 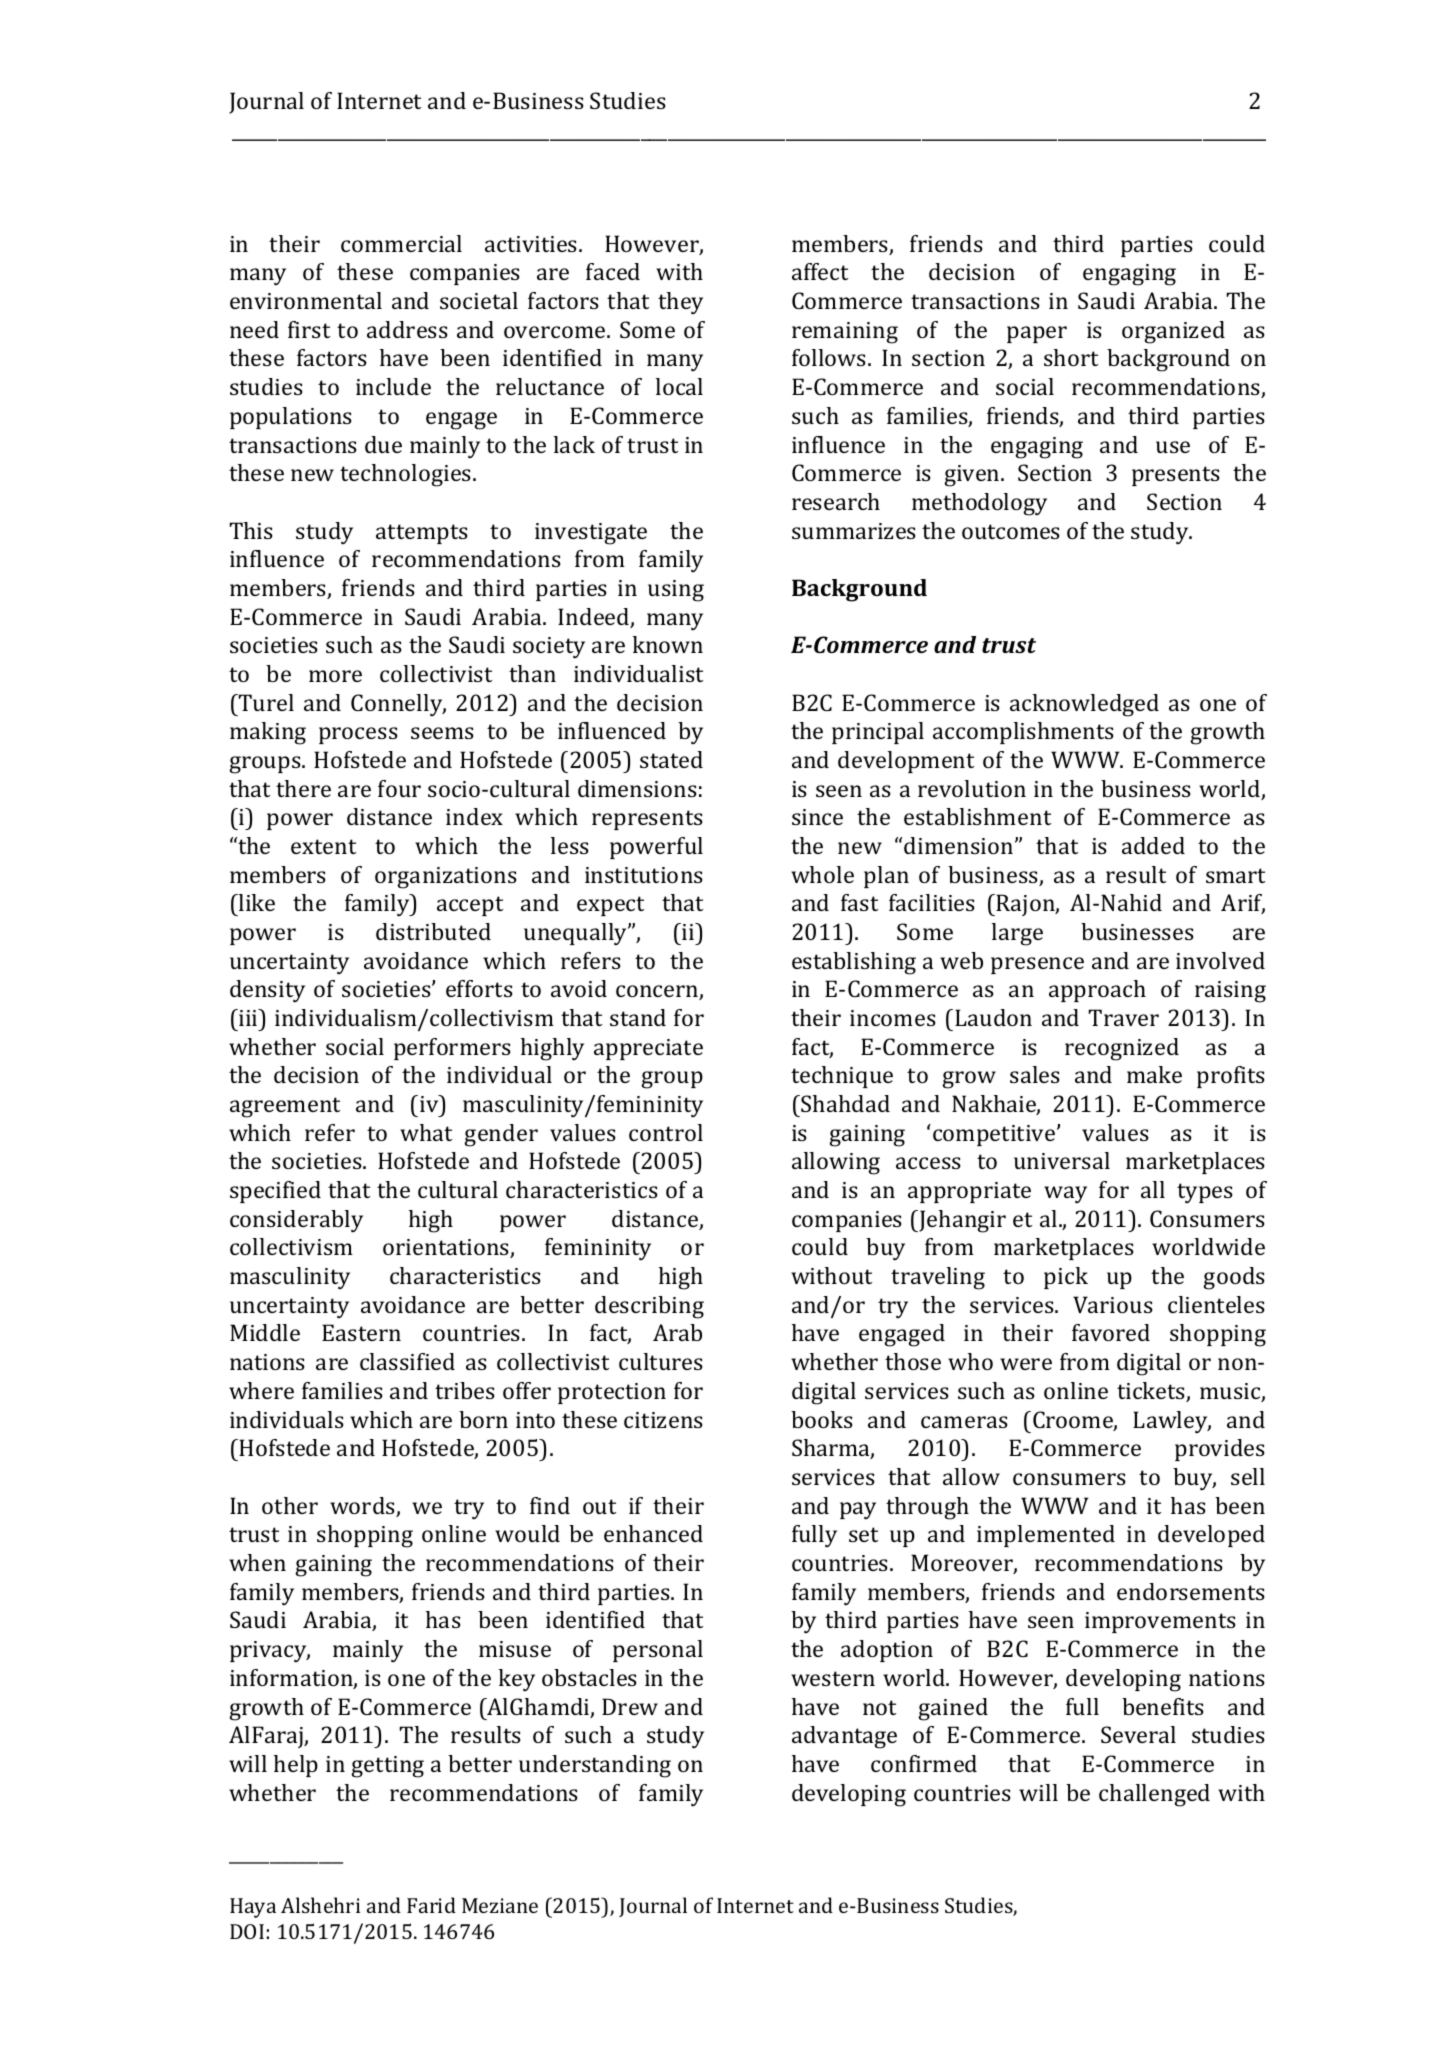 What do you see at coordinates (323, 846) in the screenshot?
I see `extent` at bounding box center [323, 846].
